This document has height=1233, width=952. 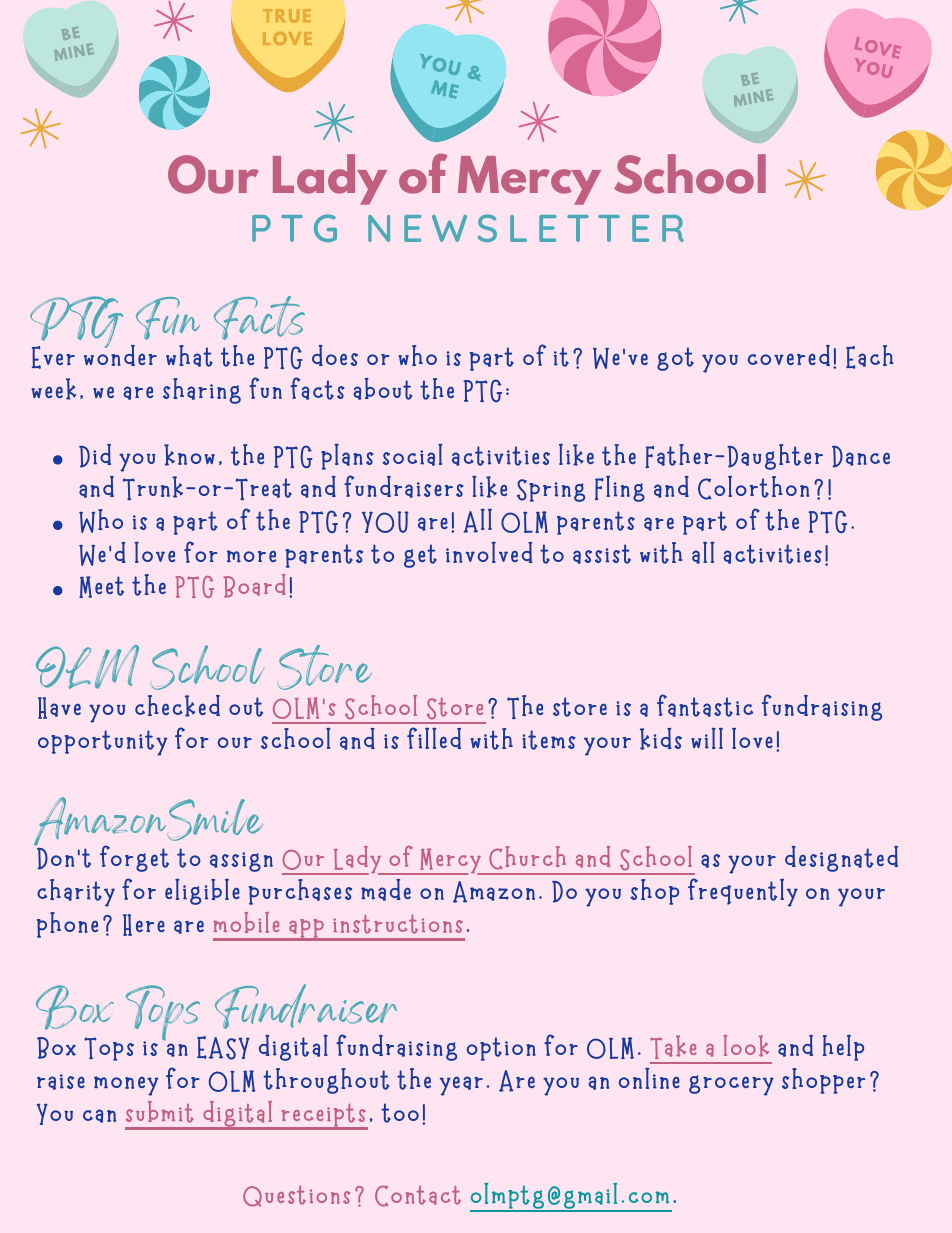 I want to click on about, so click(x=382, y=389).
